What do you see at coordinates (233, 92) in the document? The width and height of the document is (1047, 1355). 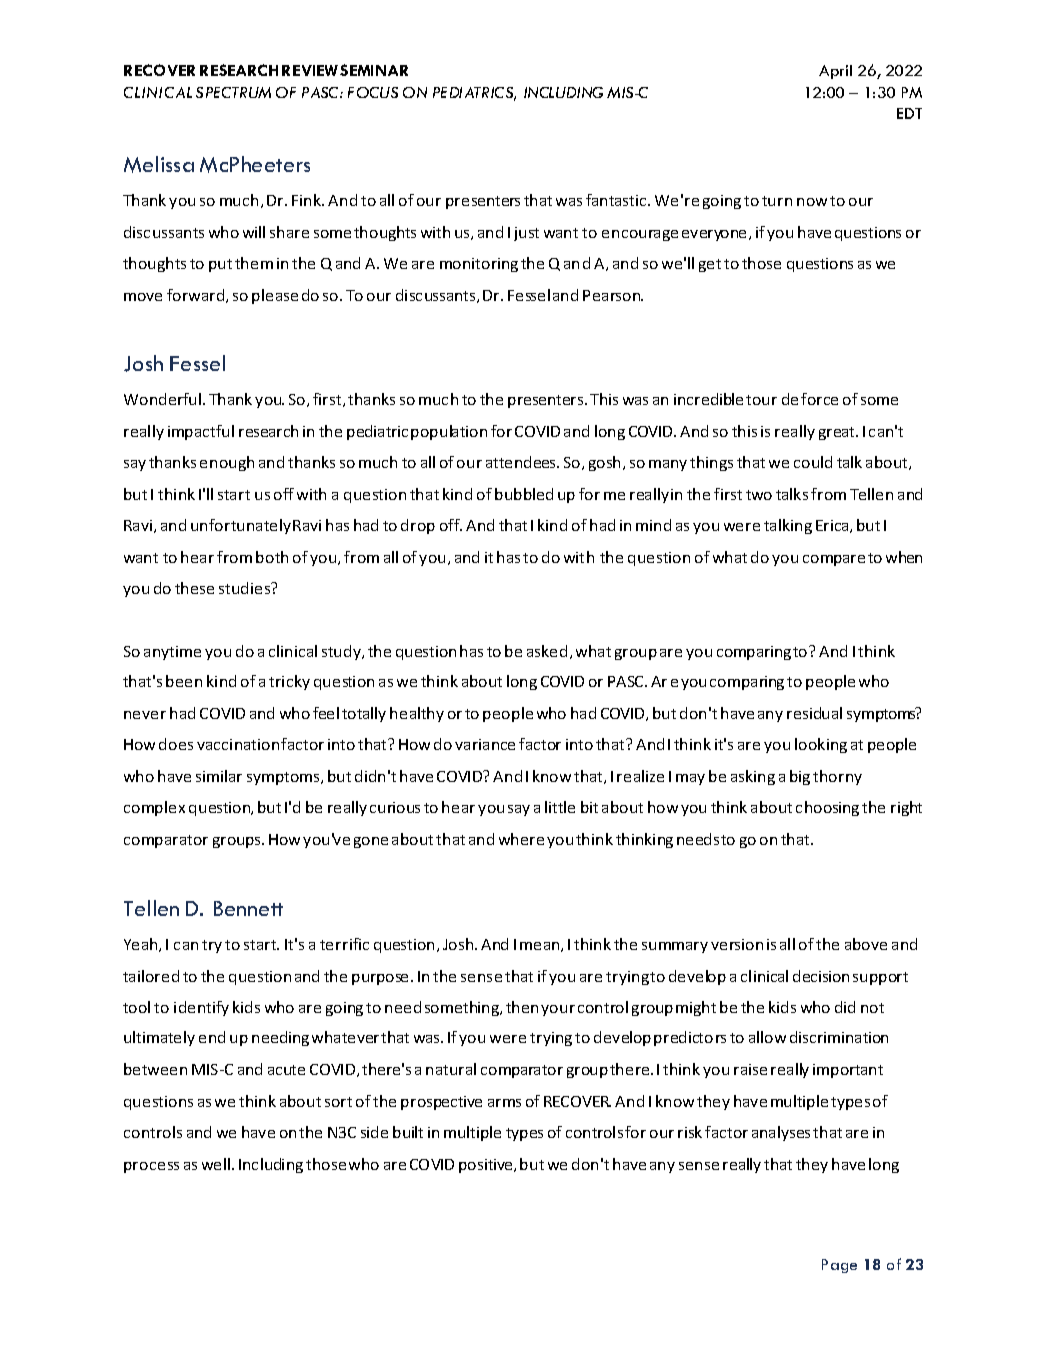 I see `SPECTRUM` at bounding box center [233, 92].
